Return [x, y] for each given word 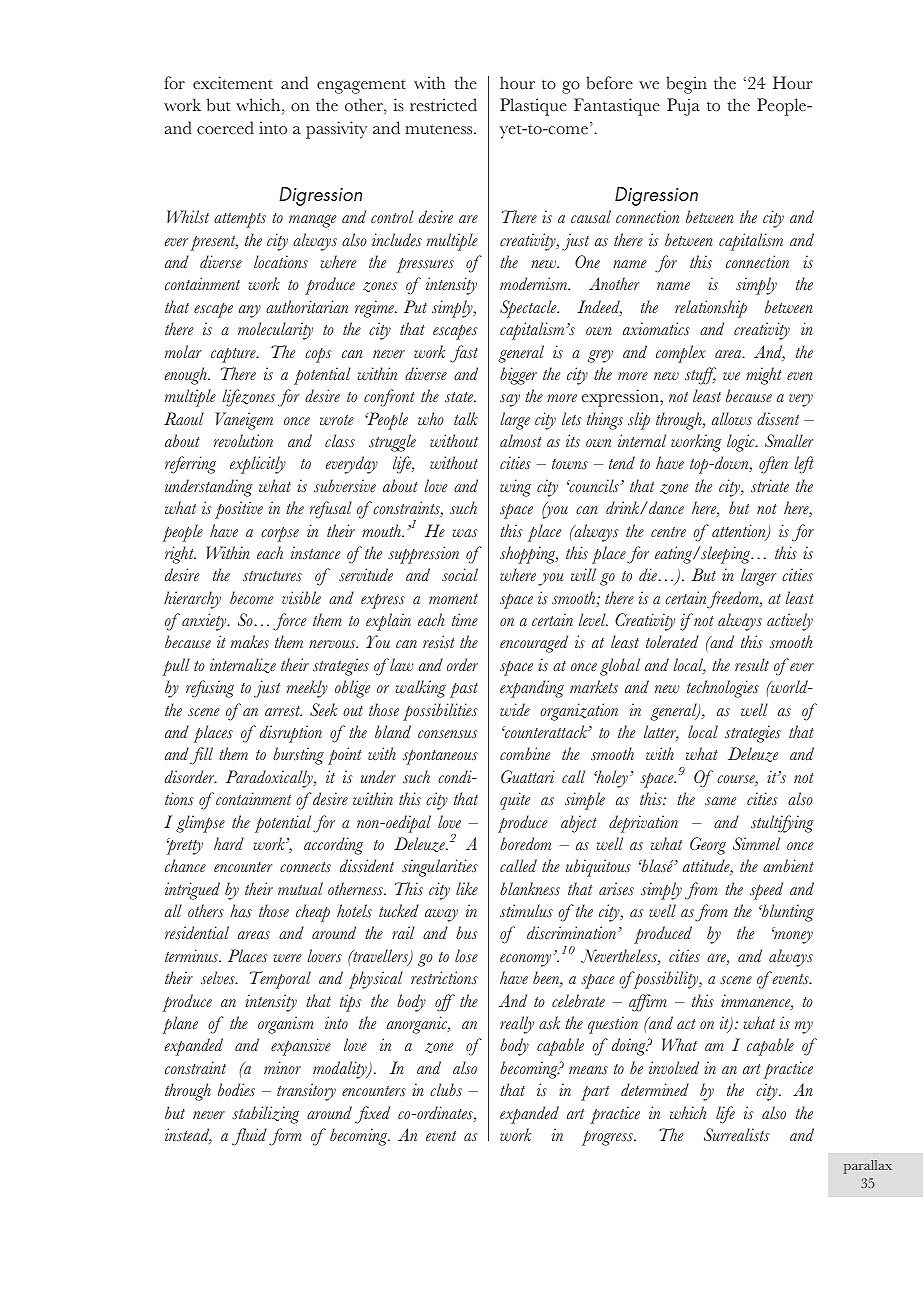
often [773, 465]
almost [521, 440]
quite [515, 801]
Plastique [533, 107]
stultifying [782, 824]
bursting [298, 756]
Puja [683, 107]
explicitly [258, 465]
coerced [225, 128]
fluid [249, 1137]
